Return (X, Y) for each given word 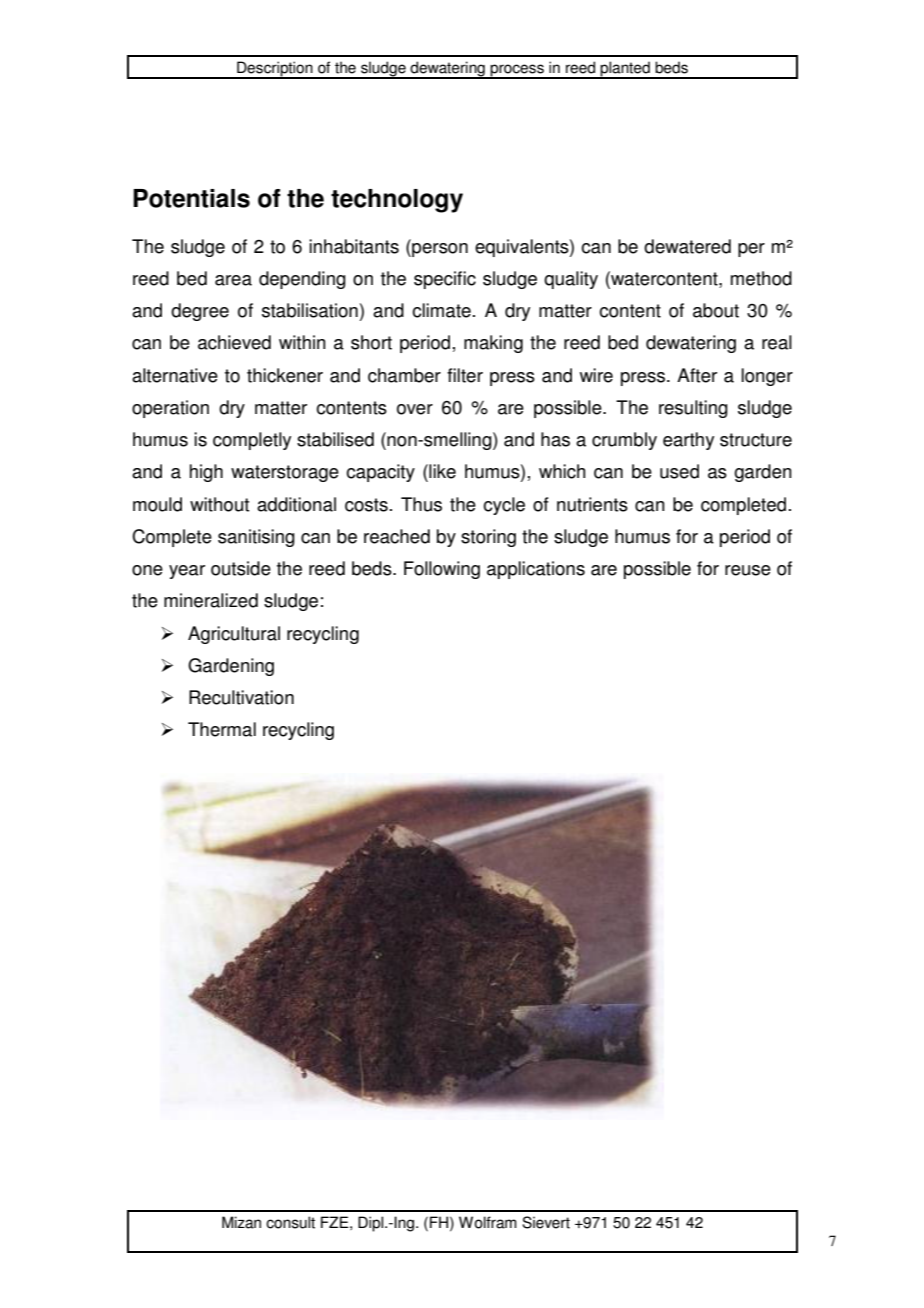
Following (442, 570)
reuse (748, 570)
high (206, 473)
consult (290, 1222)
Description (275, 70)
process (517, 71)
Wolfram (488, 1222)
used (679, 471)
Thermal (222, 729)
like (441, 471)
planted (625, 70)
